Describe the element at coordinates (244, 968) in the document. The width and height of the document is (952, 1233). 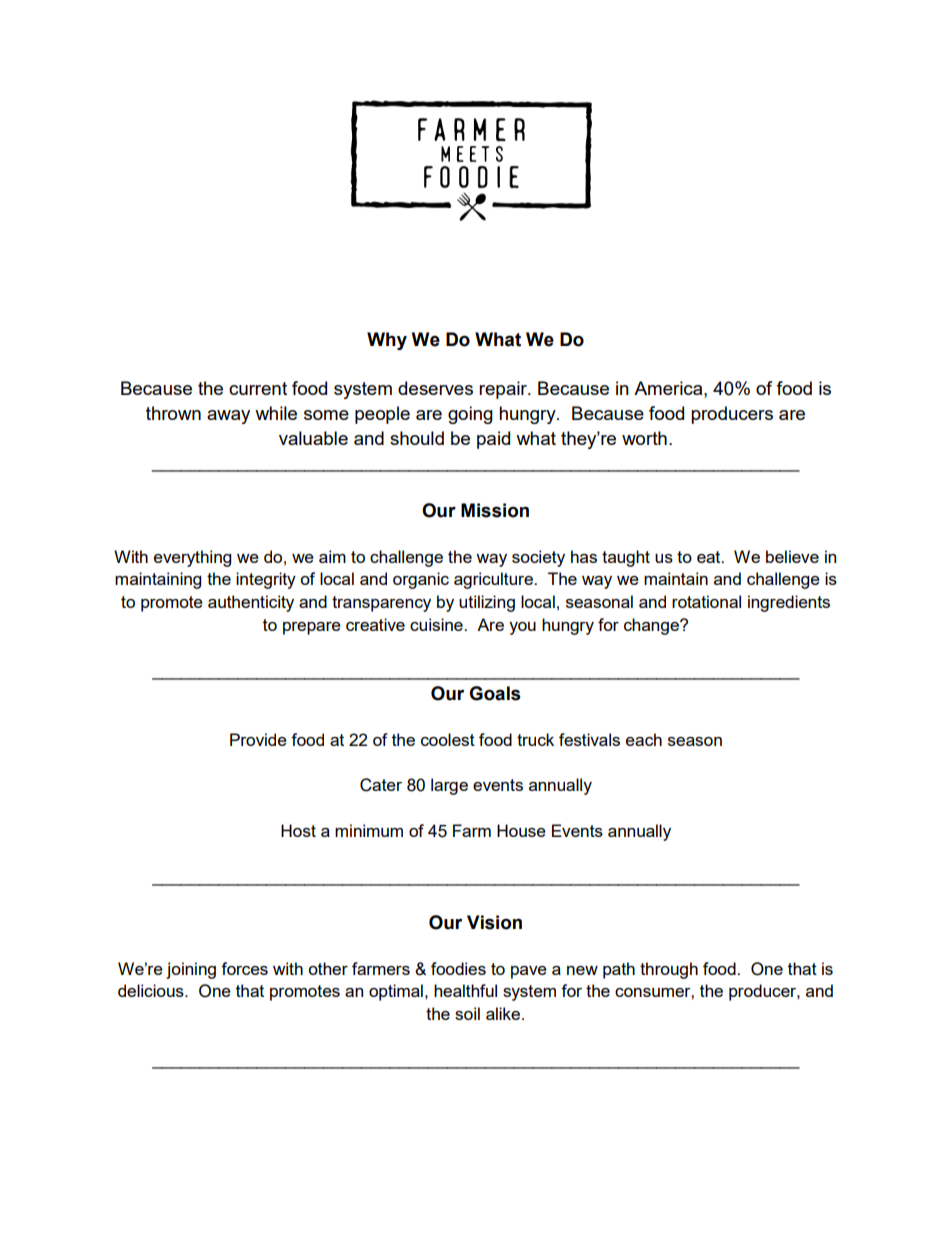
I see `forces` at that location.
